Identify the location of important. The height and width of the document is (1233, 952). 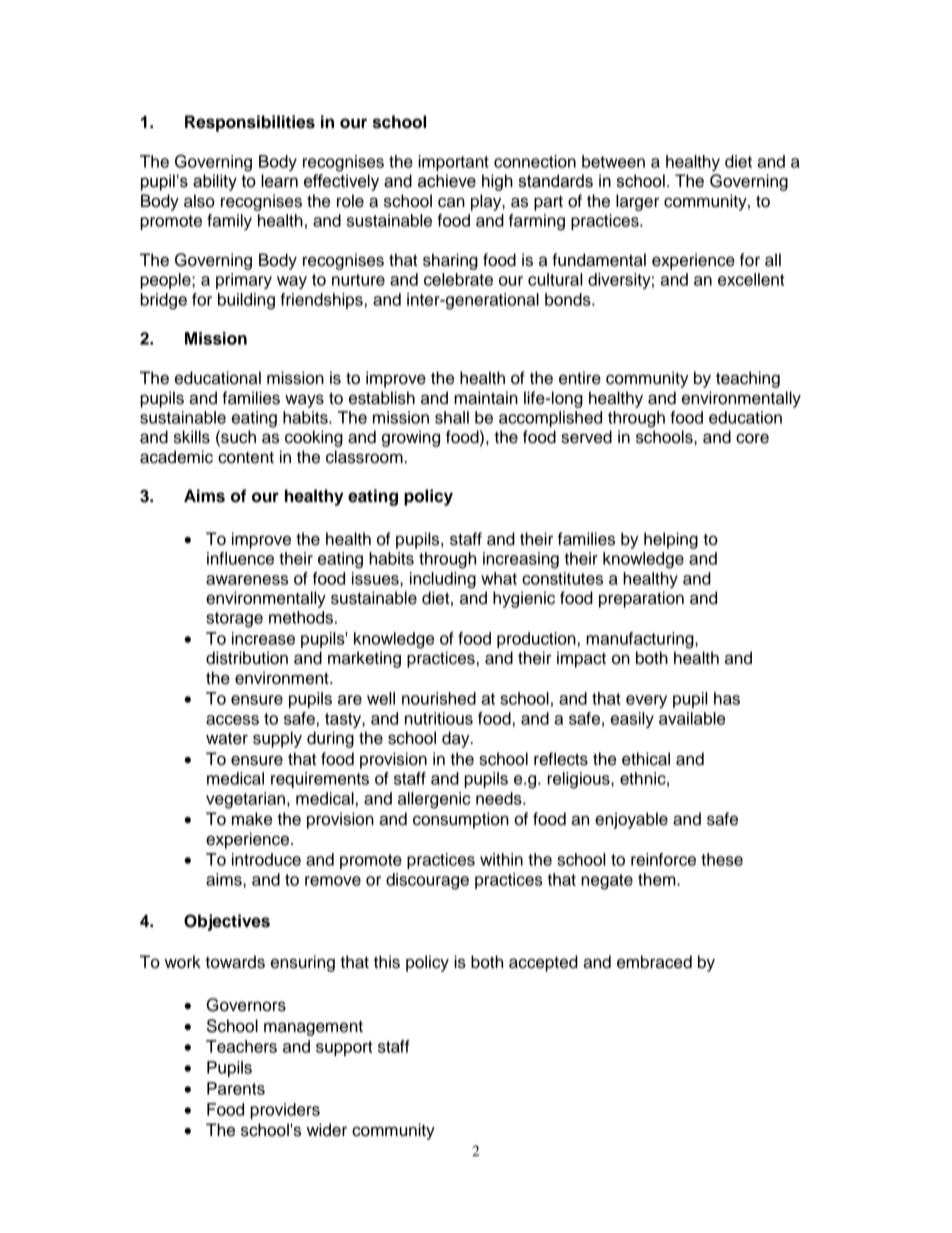
(453, 163).
